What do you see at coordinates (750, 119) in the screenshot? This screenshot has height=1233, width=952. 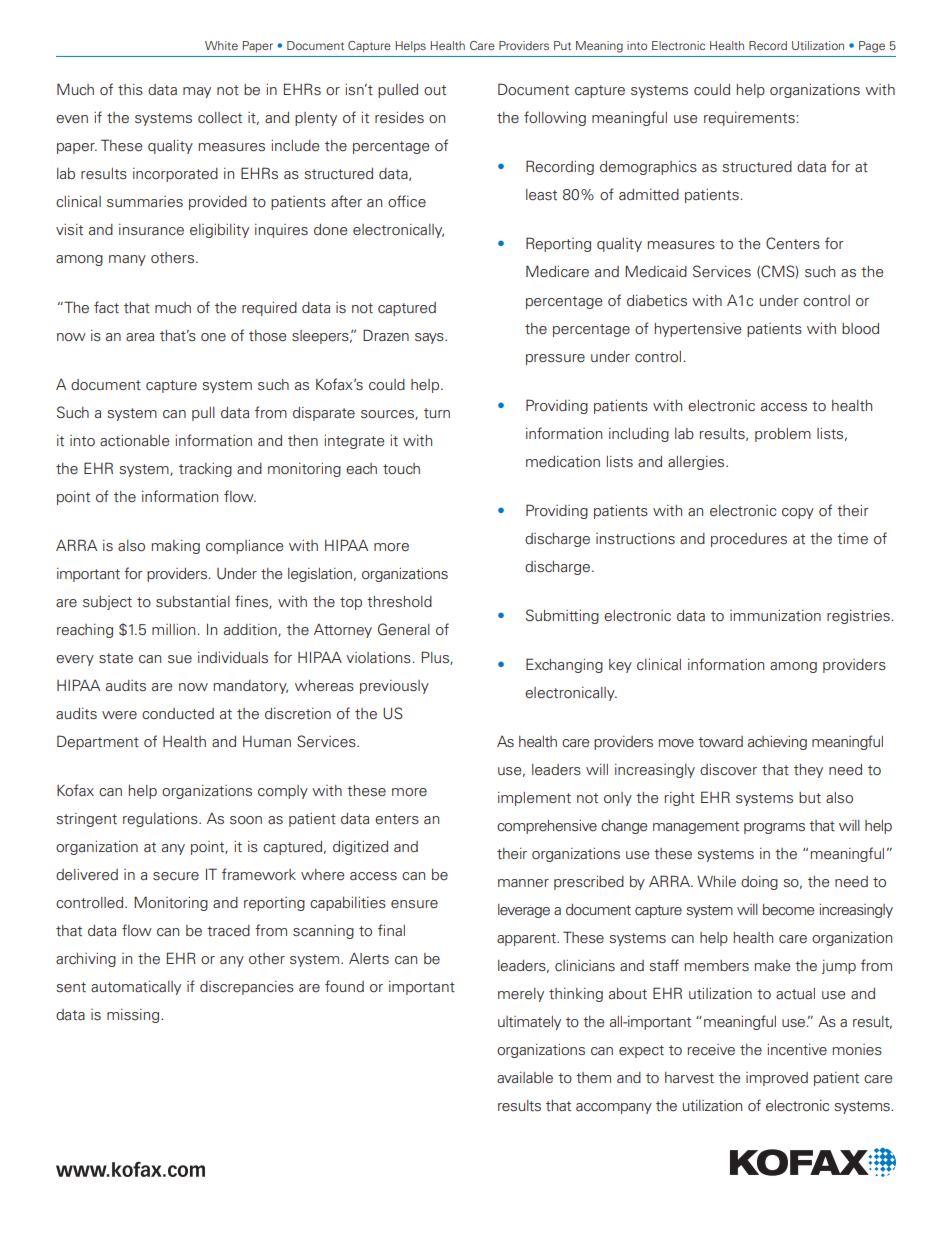 I see `requirements` at bounding box center [750, 119].
